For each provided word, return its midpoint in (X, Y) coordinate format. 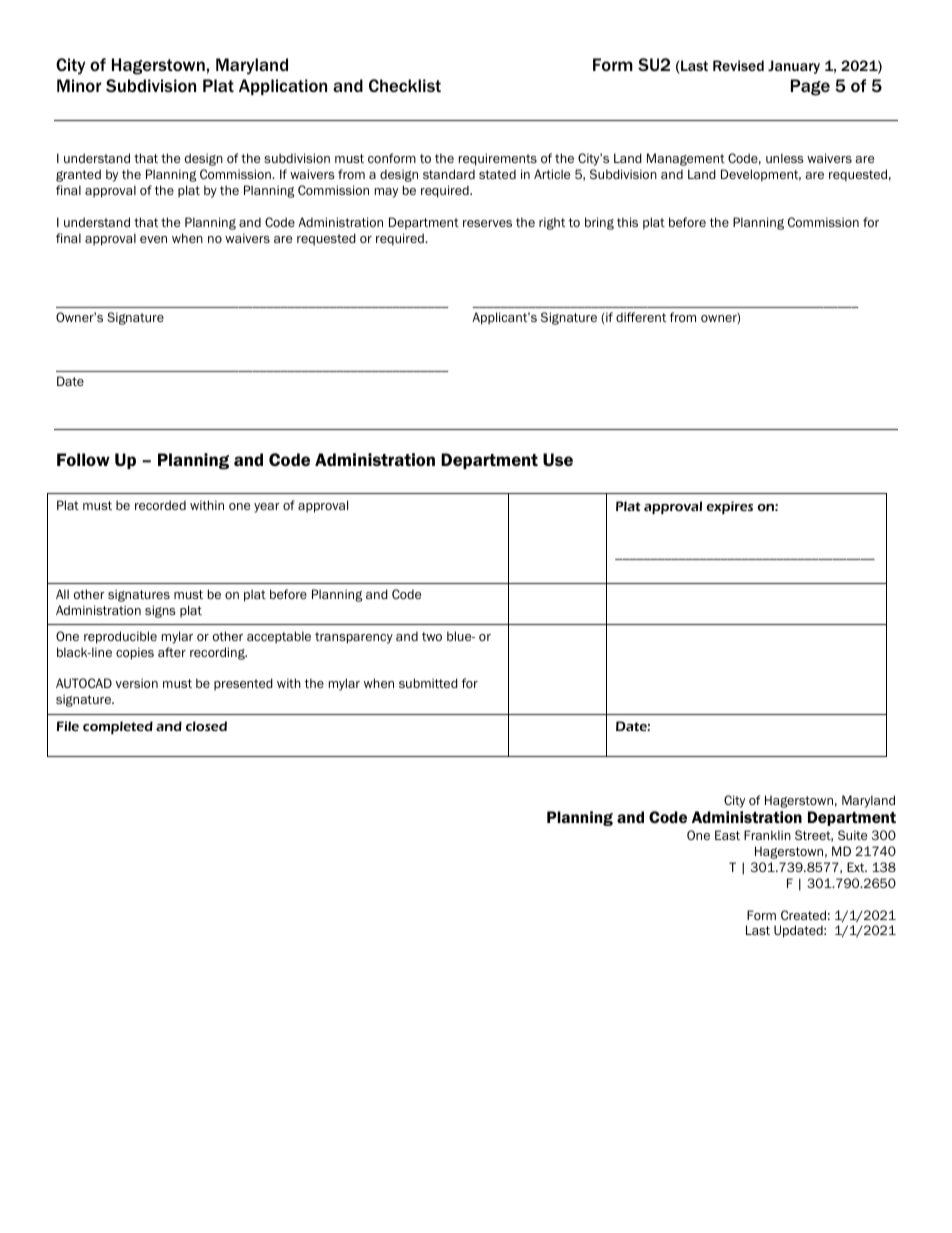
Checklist (405, 85)
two (432, 636)
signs (160, 611)
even (153, 239)
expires (729, 507)
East (727, 835)
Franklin (767, 835)
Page (810, 87)
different (641, 317)
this (627, 222)
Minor (79, 85)
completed (118, 727)
